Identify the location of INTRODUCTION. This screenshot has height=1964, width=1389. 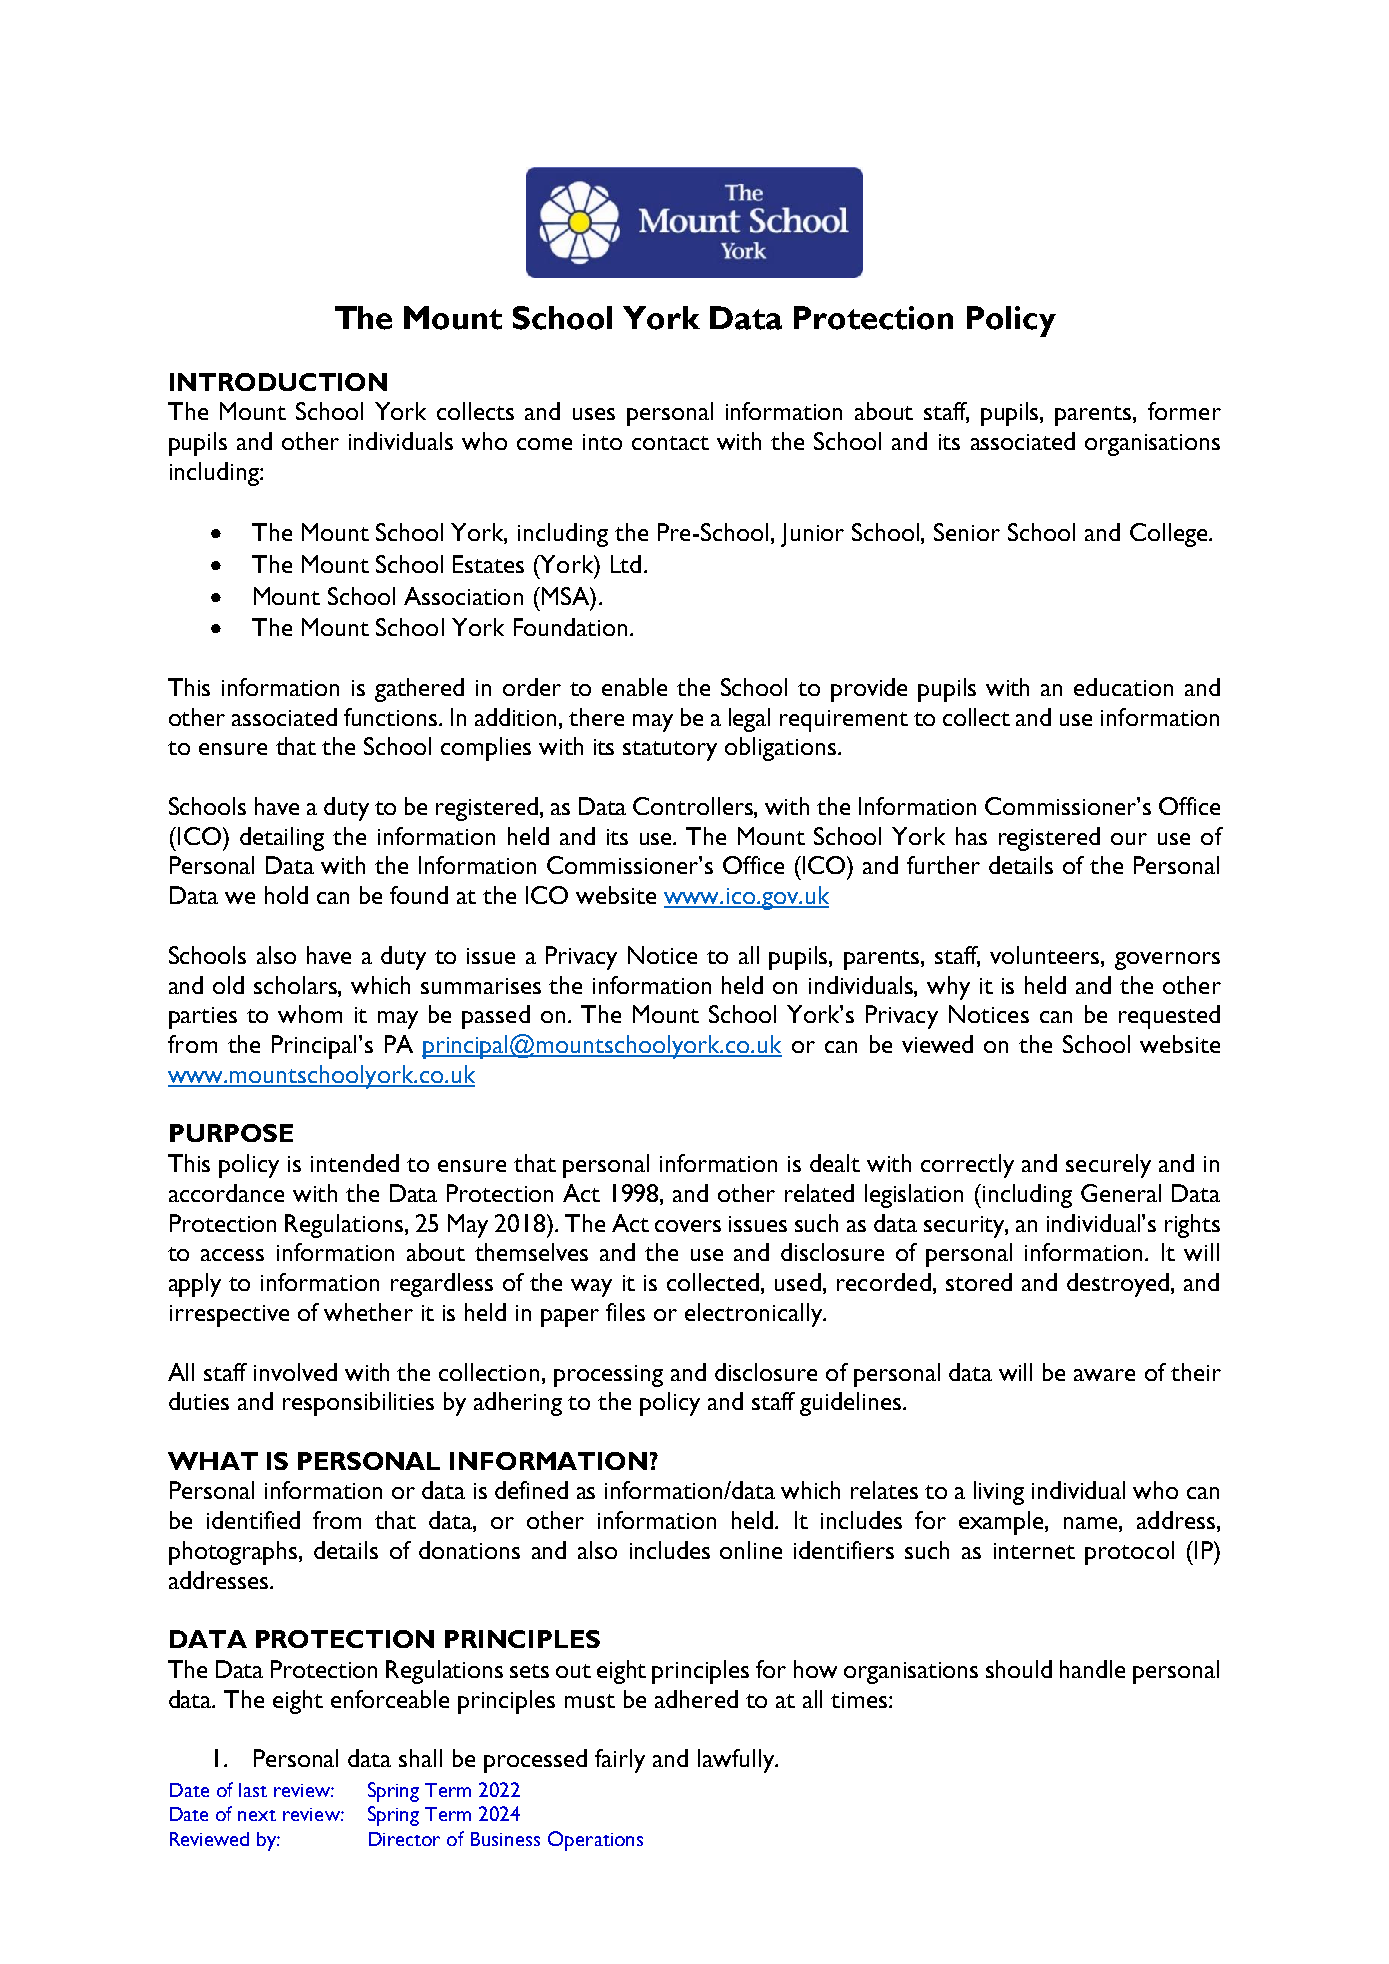
(278, 382).
